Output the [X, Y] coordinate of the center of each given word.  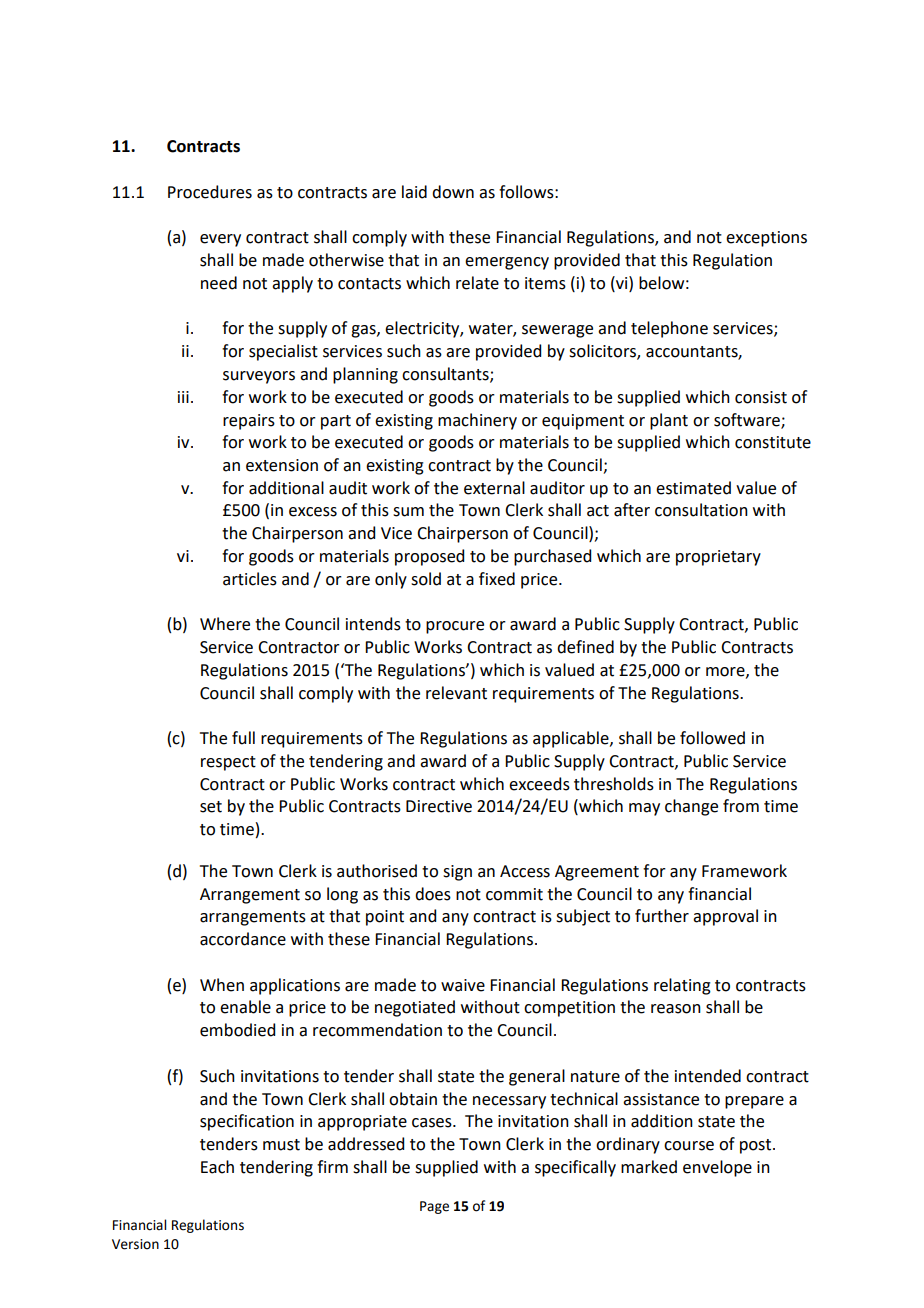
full [243, 738]
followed [712, 738]
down [453, 192]
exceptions [766, 239]
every [220, 240]
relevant [456, 693]
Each [217, 1167]
